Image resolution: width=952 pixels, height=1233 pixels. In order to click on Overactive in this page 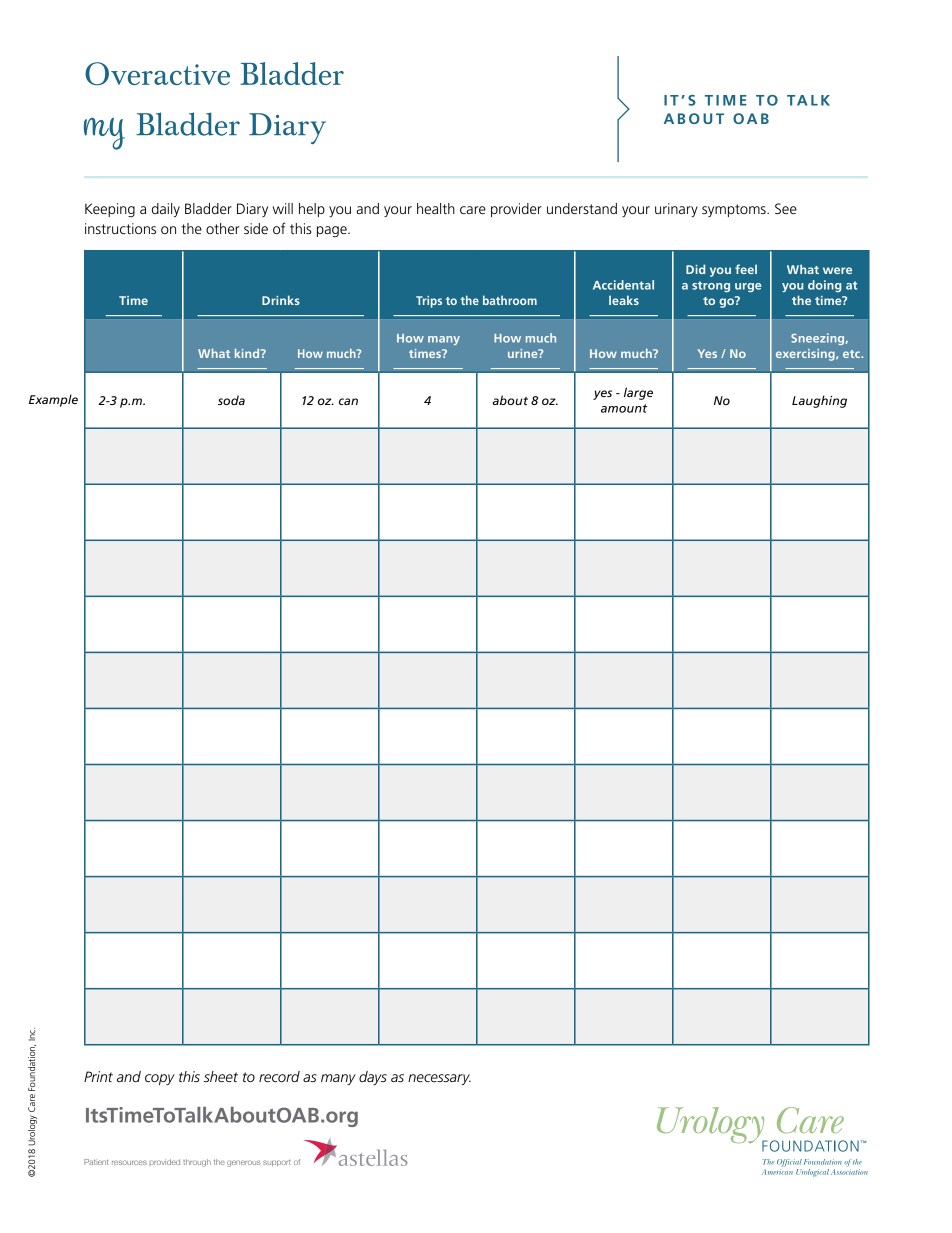, I will do `click(157, 74)`.
